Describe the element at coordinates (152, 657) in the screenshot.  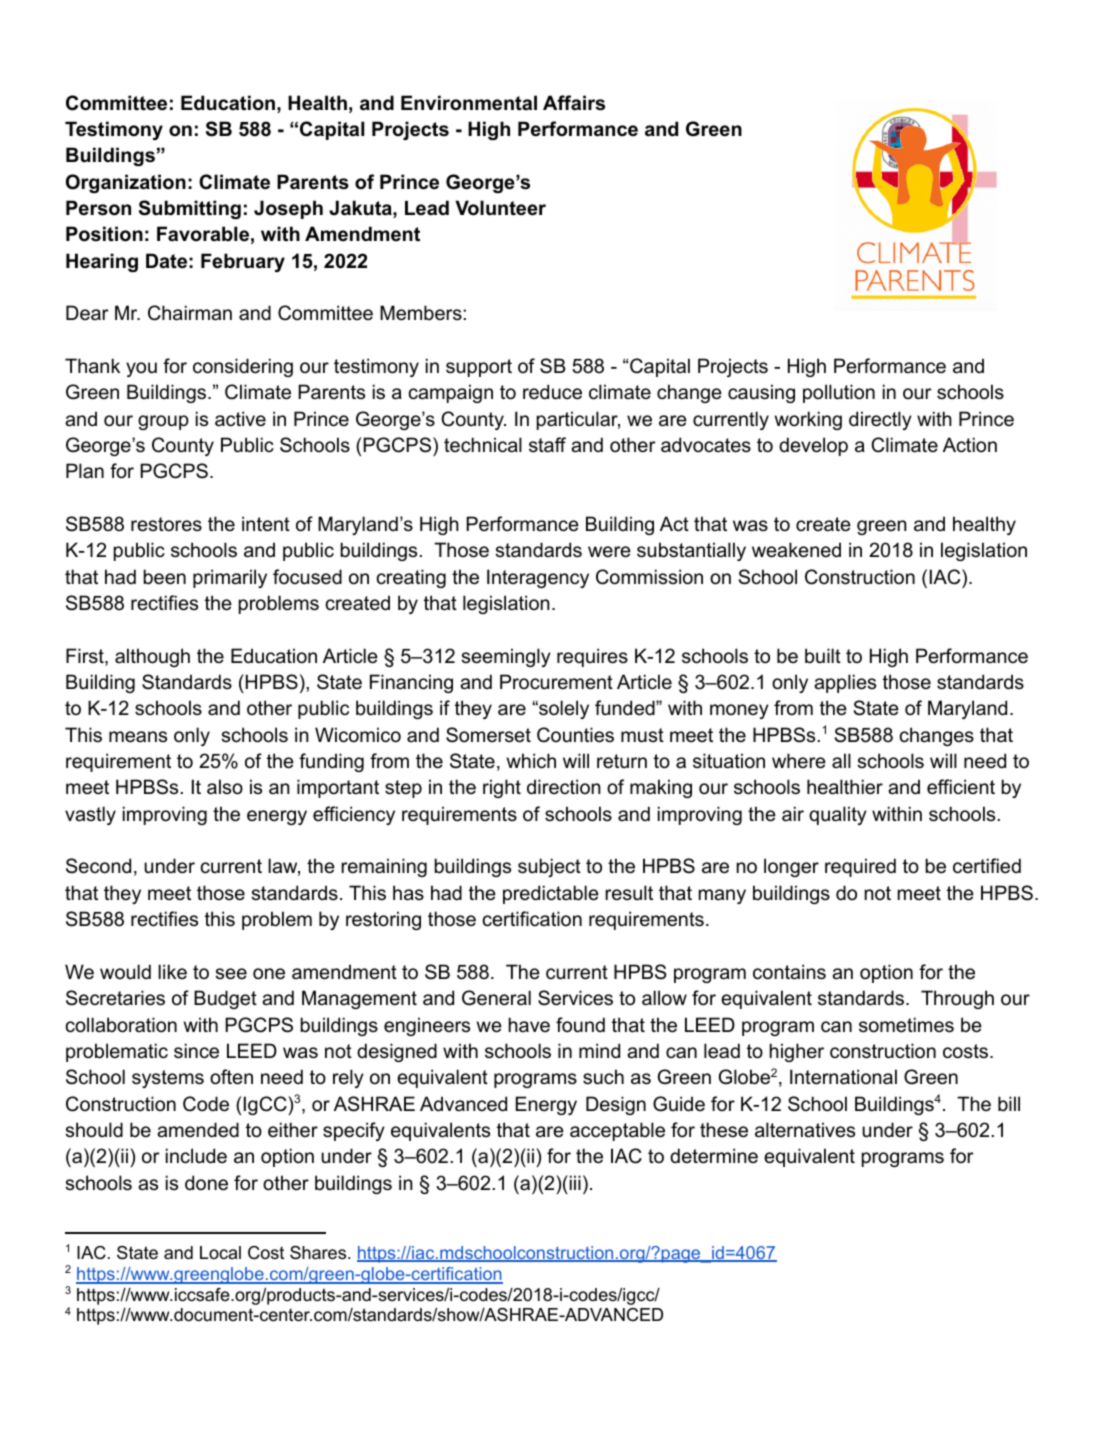
I see `although` at that location.
